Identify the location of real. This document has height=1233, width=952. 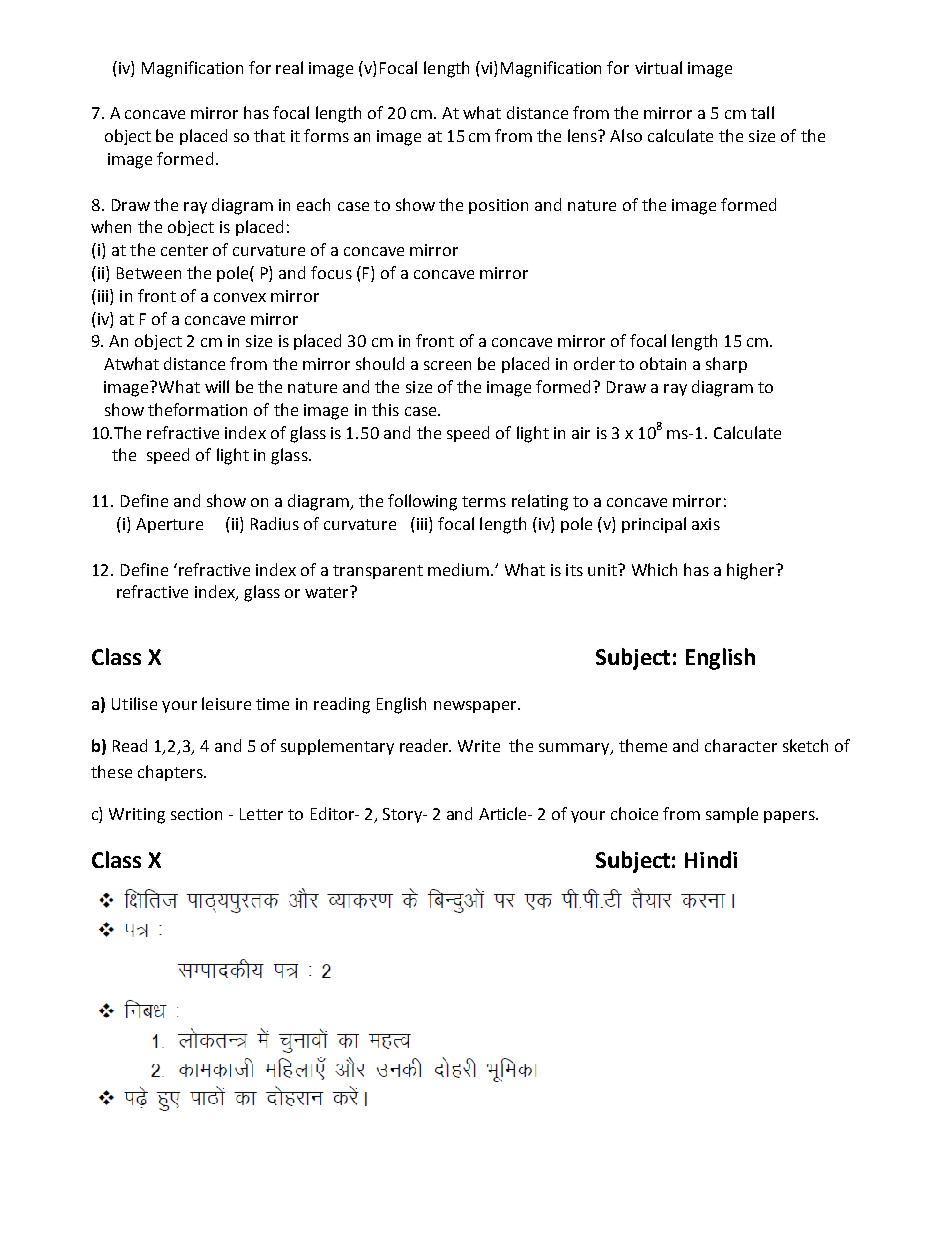
(289, 67).
